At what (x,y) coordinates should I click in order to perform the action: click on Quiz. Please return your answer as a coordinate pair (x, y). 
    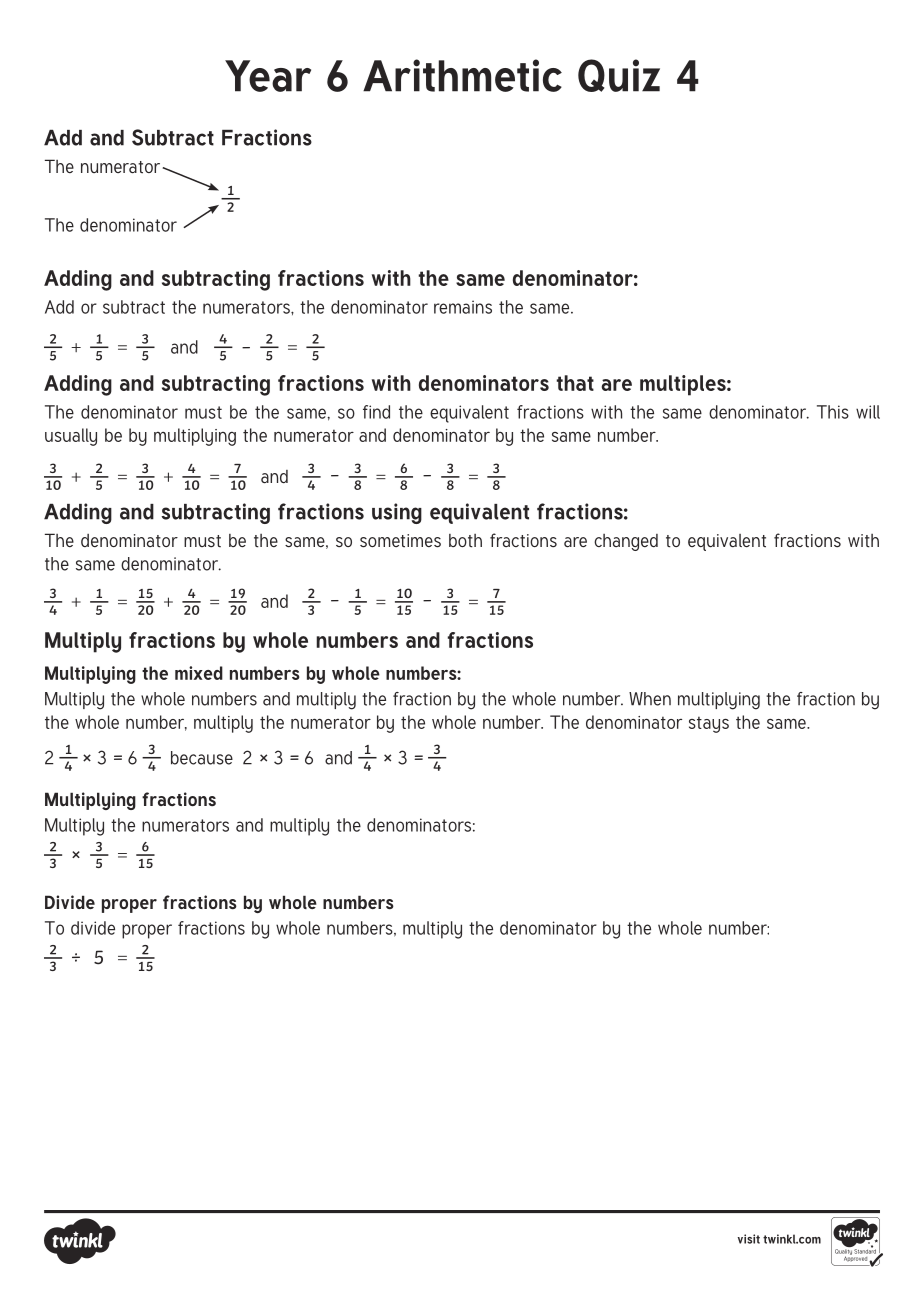
    Looking at the image, I should click on (619, 75).
